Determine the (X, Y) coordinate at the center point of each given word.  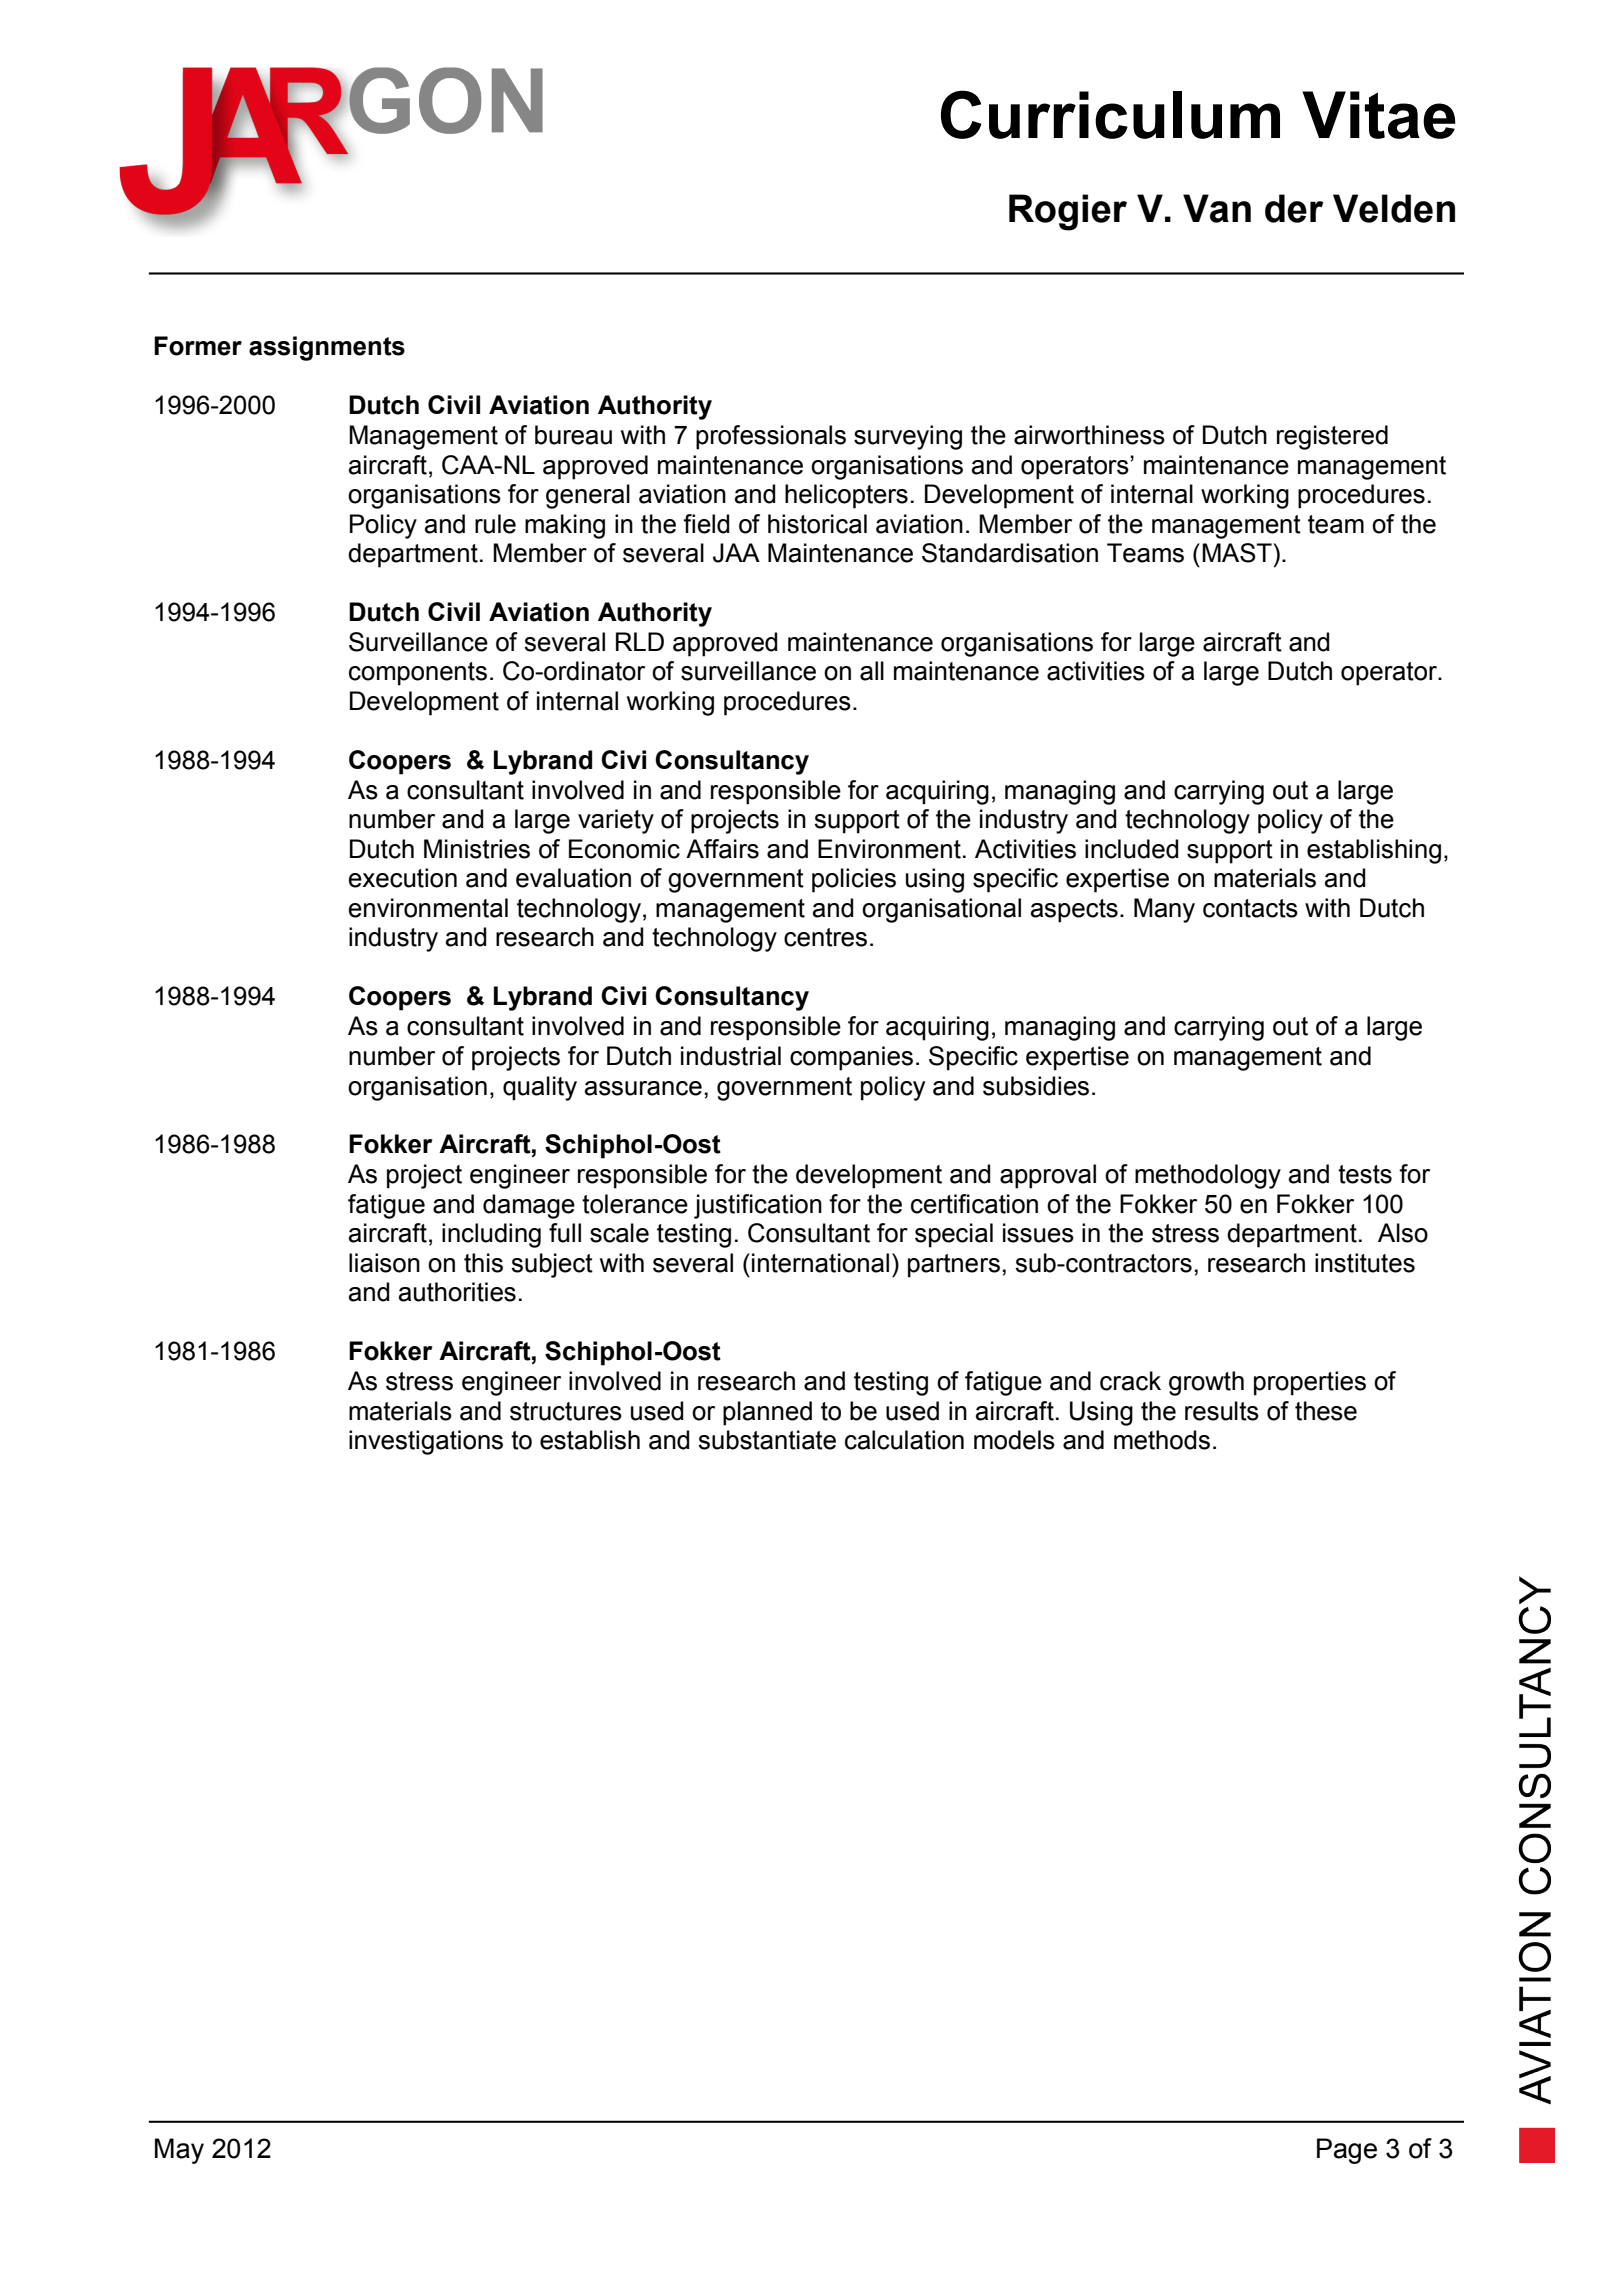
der (1294, 208)
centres (825, 937)
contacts (1250, 908)
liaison (384, 1263)
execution (403, 878)
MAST (1237, 553)
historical (817, 524)
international (820, 1263)
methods (1162, 1440)
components (418, 674)
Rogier (1068, 212)
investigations (426, 1442)
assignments (327, 348)
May (179, 2151)
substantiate (767, 1440)
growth (1206, 1383)
